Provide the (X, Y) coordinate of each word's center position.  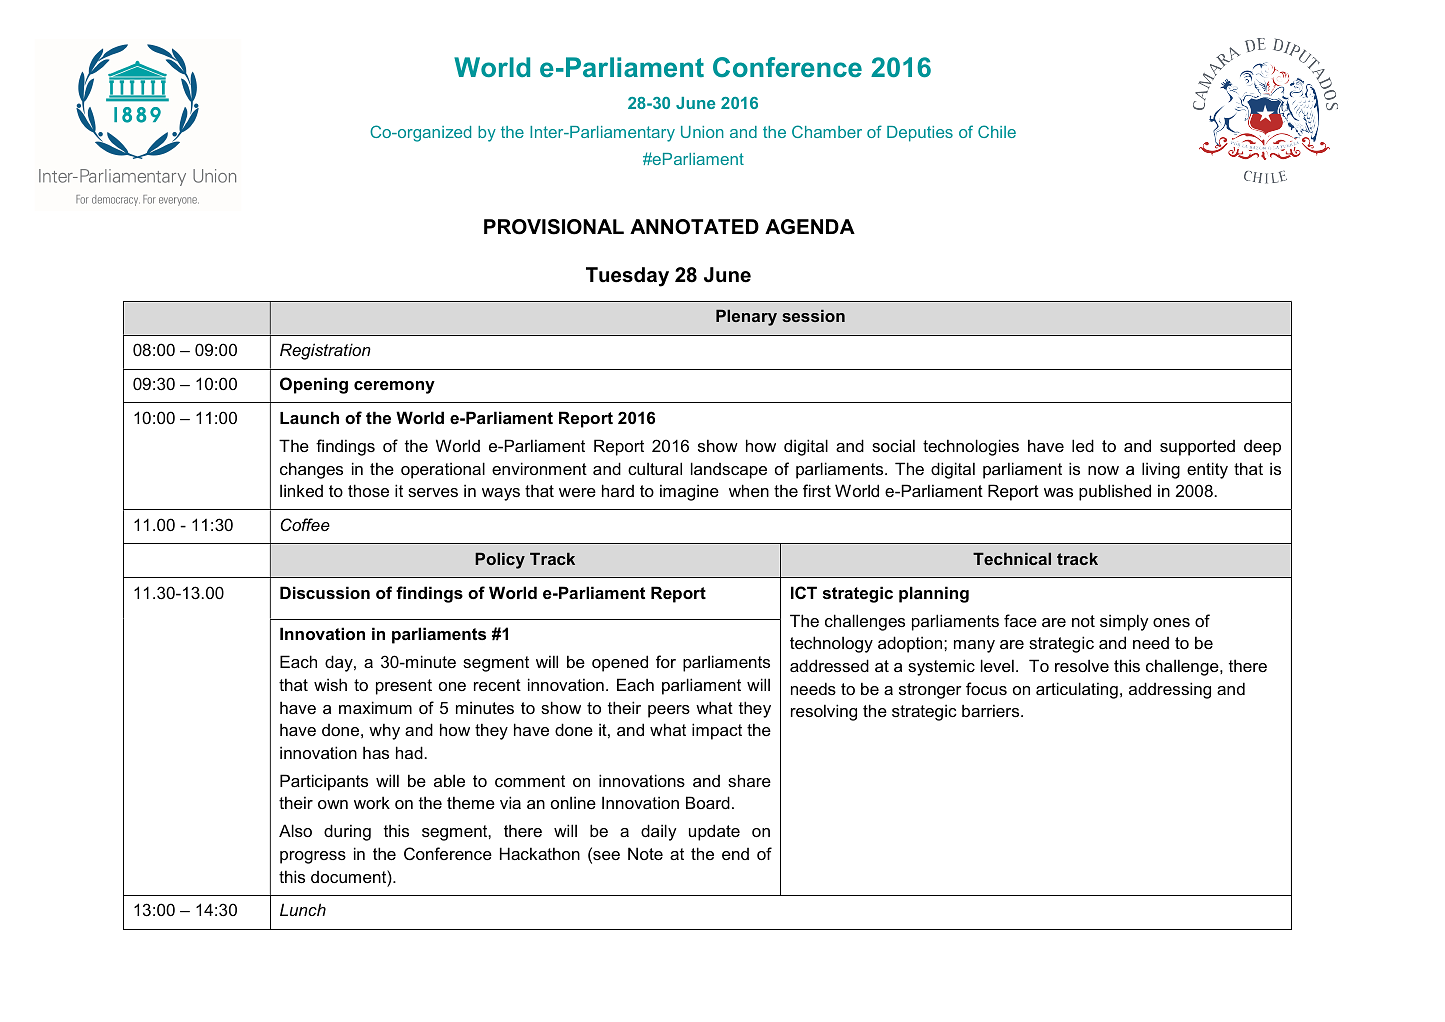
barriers (992, 710)
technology (831, 644)
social (893, 445)
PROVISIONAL (554, 227)
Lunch (303, 909)
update (714, 832)
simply (1124, 622)
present (404, 687)
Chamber (827, 131)
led (1083, 445)
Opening (314, 385)
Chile (997, 131)
